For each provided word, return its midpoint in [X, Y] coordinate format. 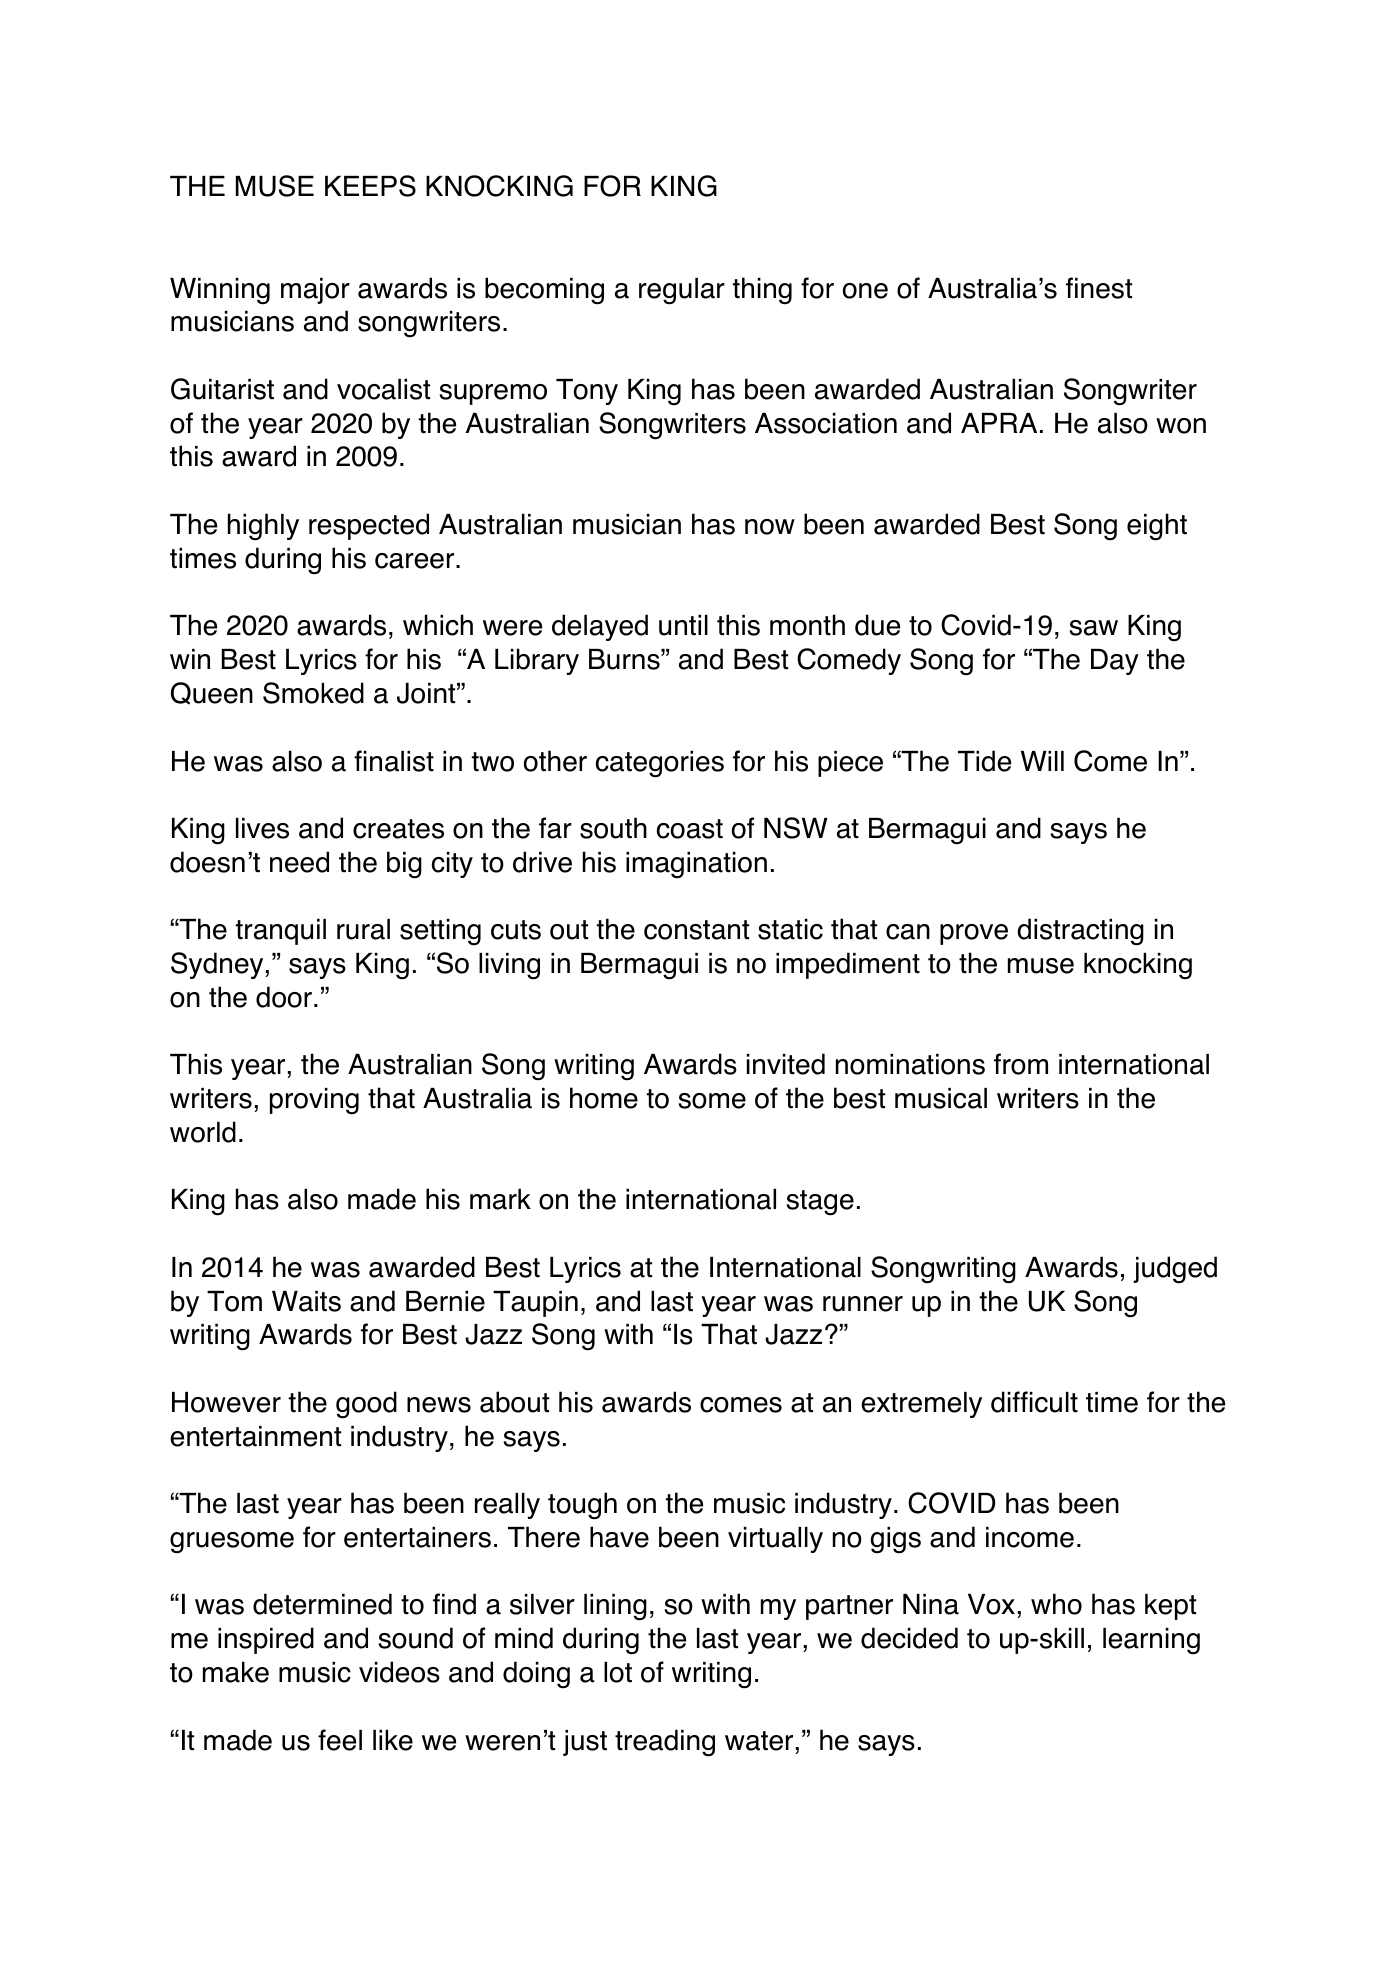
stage [820, 1203]
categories [660, 764]
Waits [306, 1301]
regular [682, 291]
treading [665, 1743]
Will [1042, 761]
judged [1175, 1270]
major [315, 291]
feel [340, 1740]
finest [1099, 288]
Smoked [313, 693]
